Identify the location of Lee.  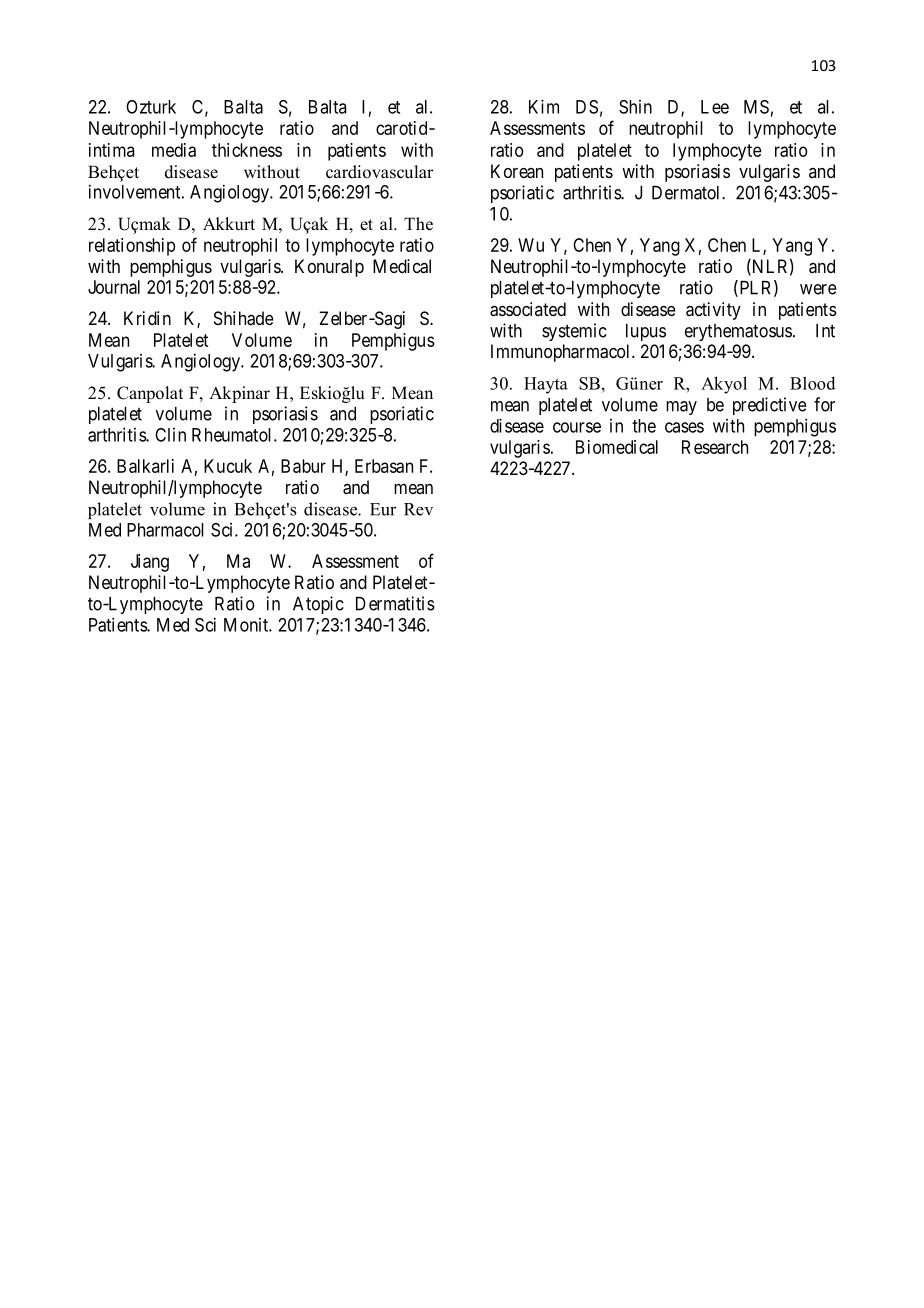
(715, 107).
